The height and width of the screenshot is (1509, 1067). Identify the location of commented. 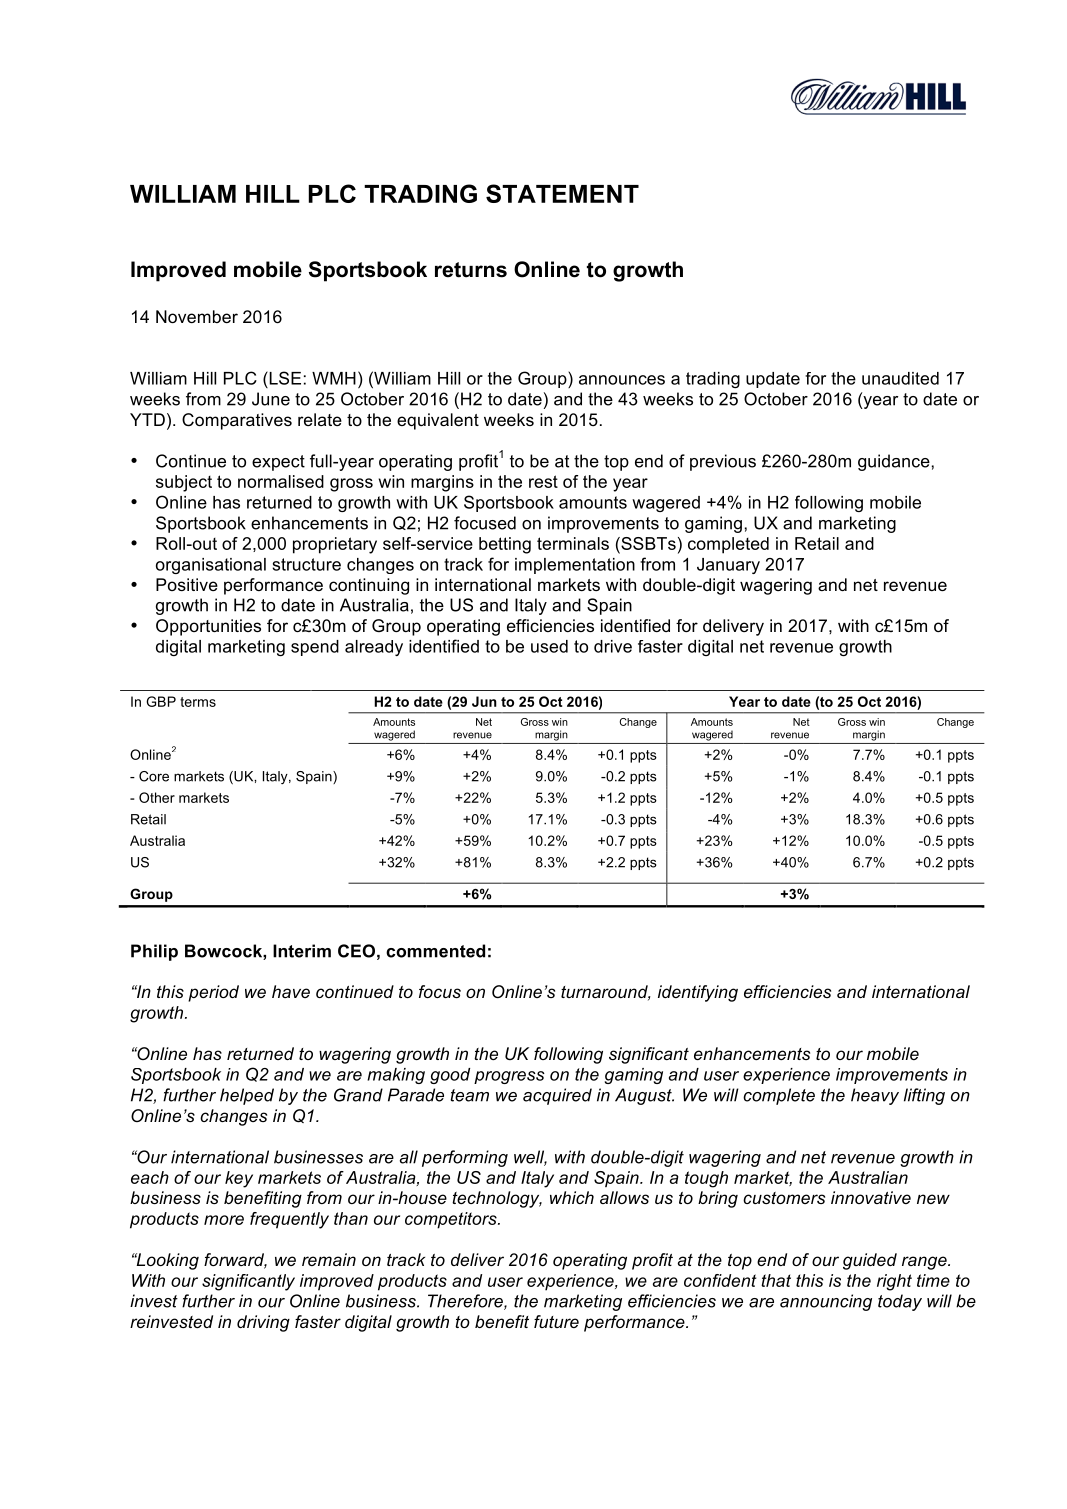
(435, 951).
